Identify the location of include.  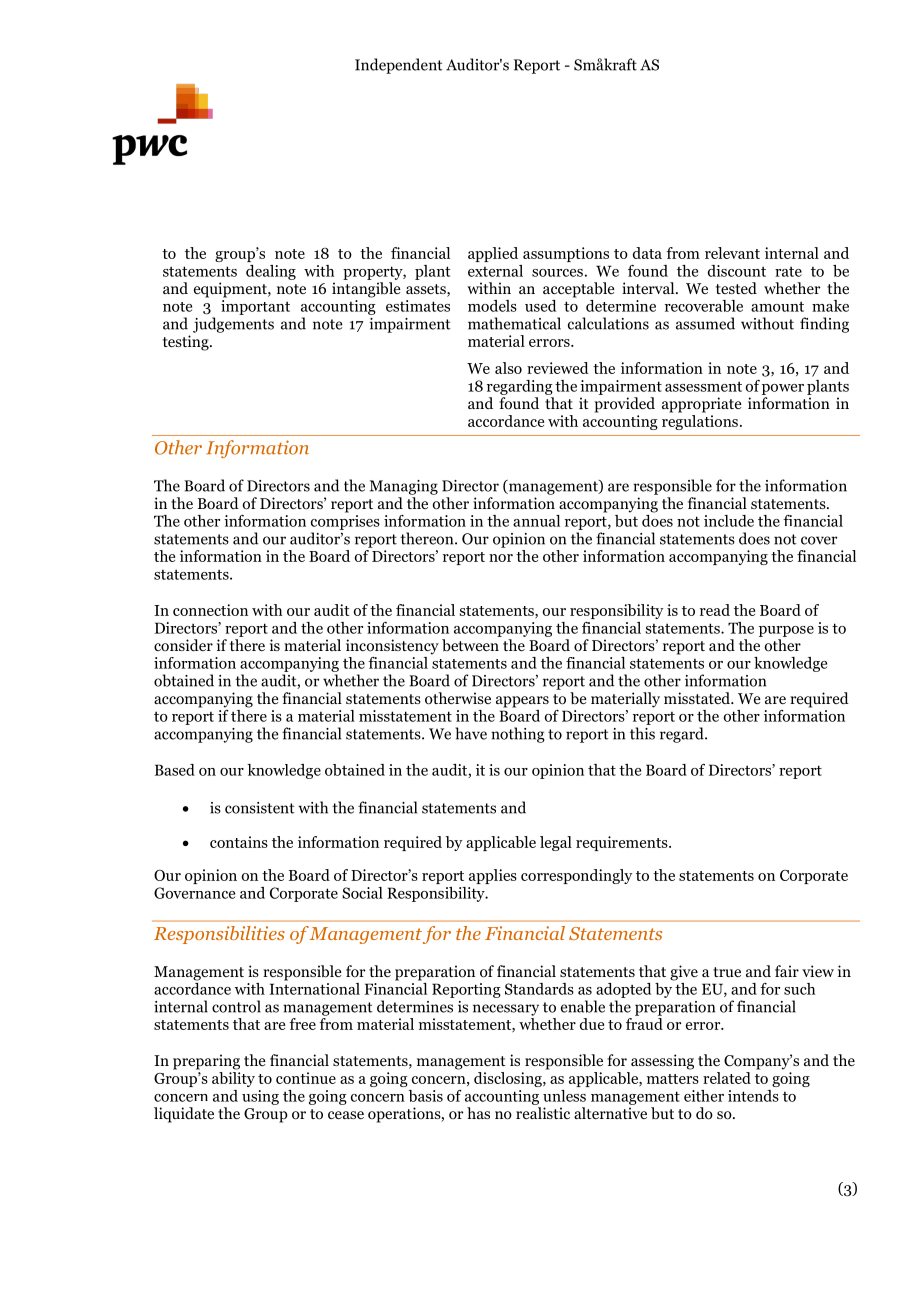
(729, 521).
